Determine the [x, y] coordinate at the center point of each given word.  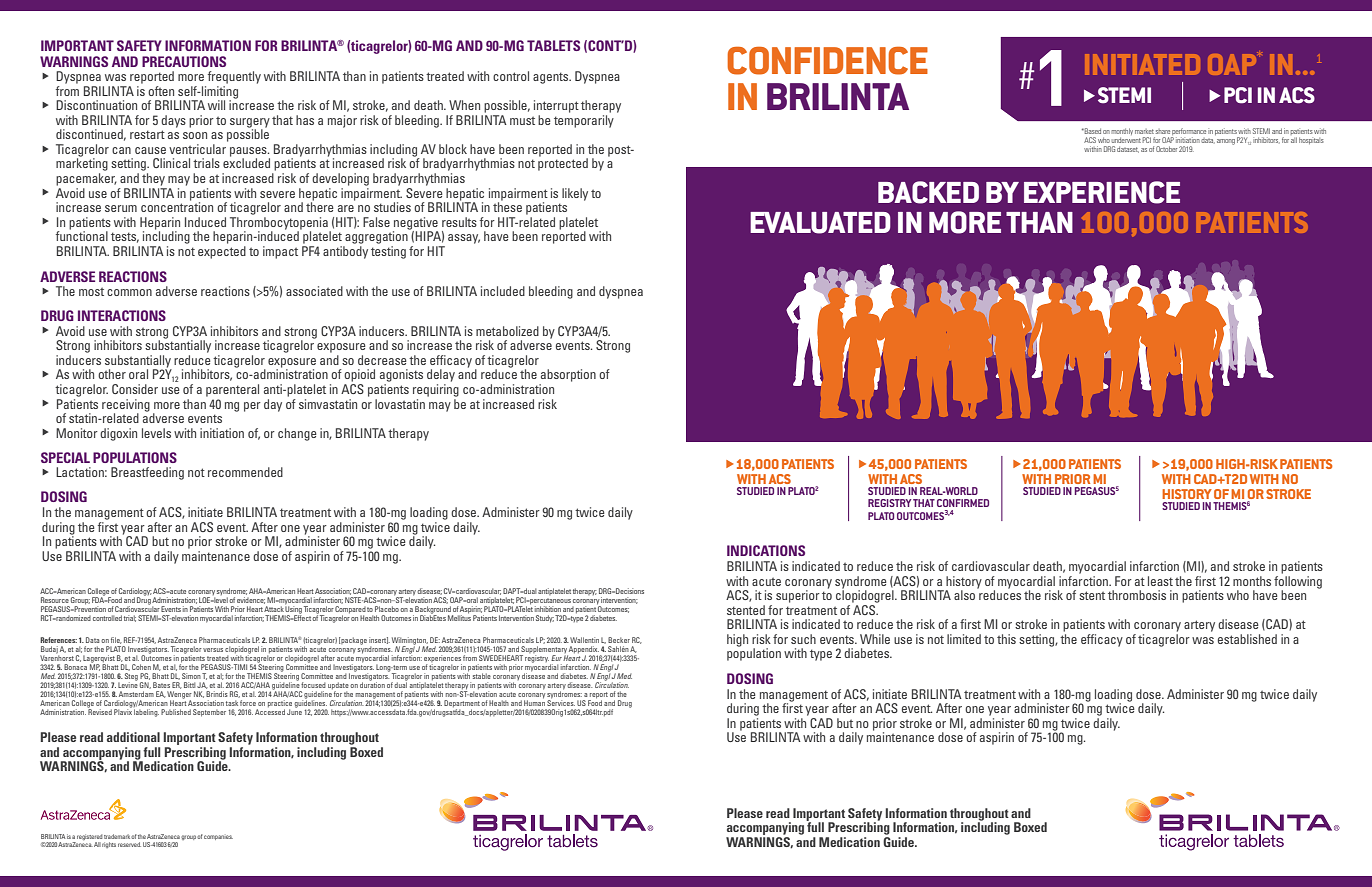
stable [482, 676]
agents [552, 78]
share [1163, 131]
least [1160, 581]
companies [218, 837]
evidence [251, 600]
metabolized [507, 331]
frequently [234, 77]
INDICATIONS [766, 550]
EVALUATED [820, 223]
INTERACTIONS [122, 315]
